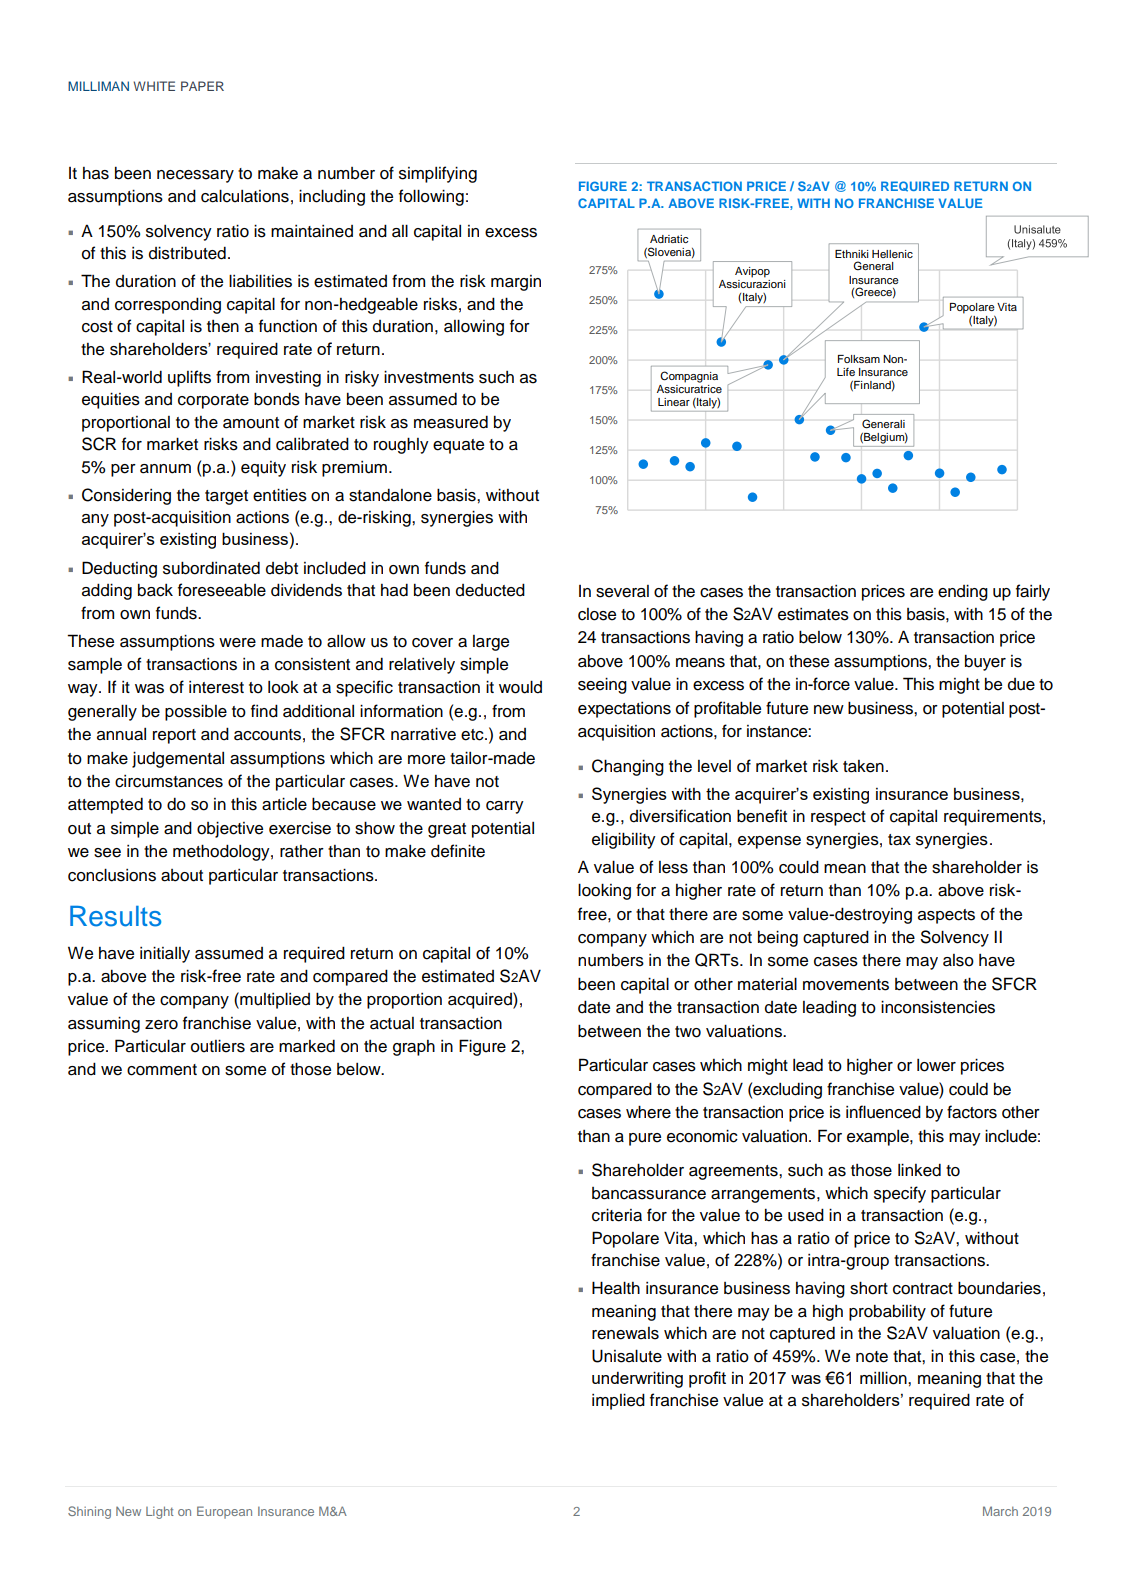 Image resolution: width=1122 pixels, height=1587 pixels. I want to click on zero, so click(161, 1025).
